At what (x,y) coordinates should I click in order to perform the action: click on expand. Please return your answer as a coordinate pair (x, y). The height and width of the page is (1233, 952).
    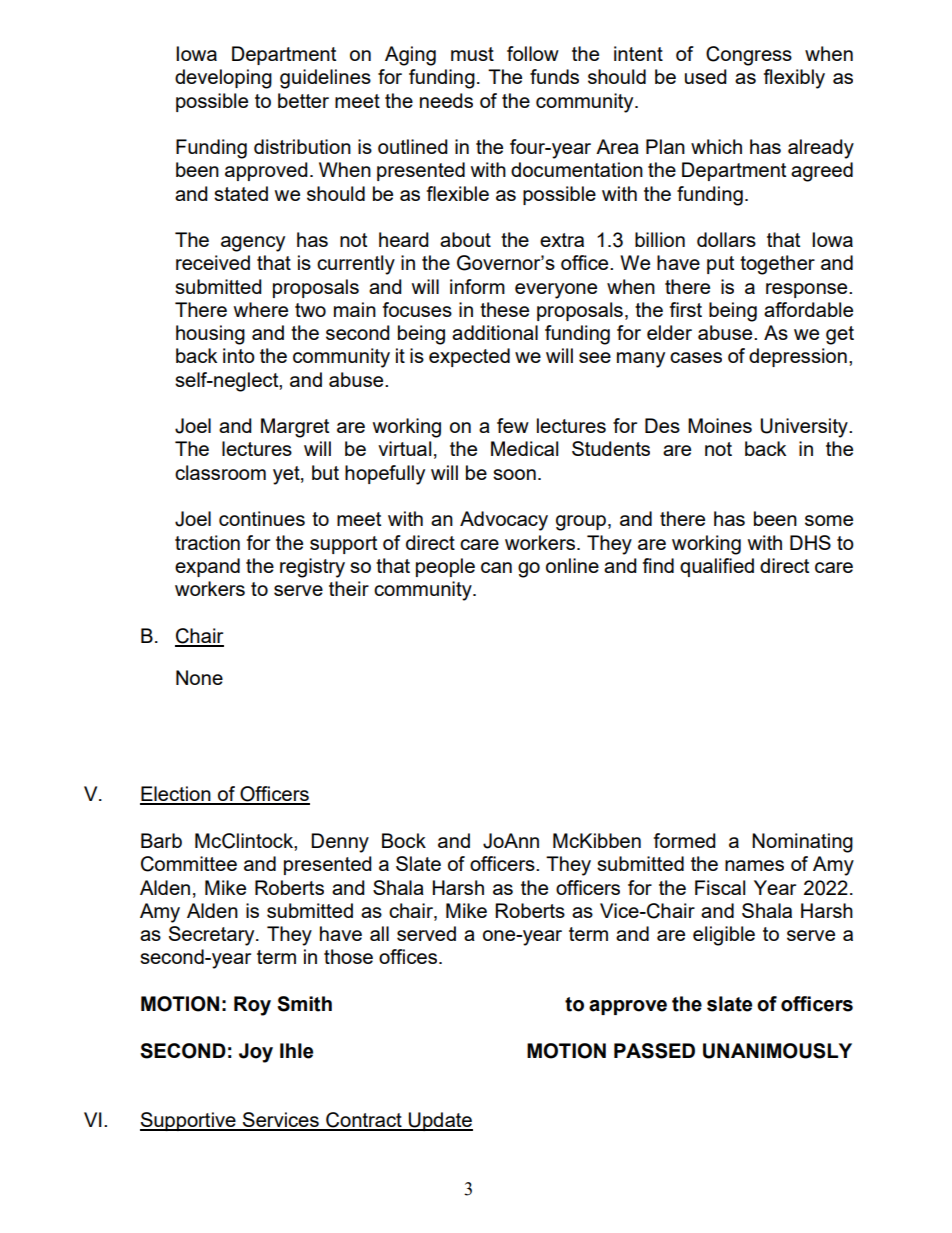
    Looking at the image, I should click on (207, 567).
